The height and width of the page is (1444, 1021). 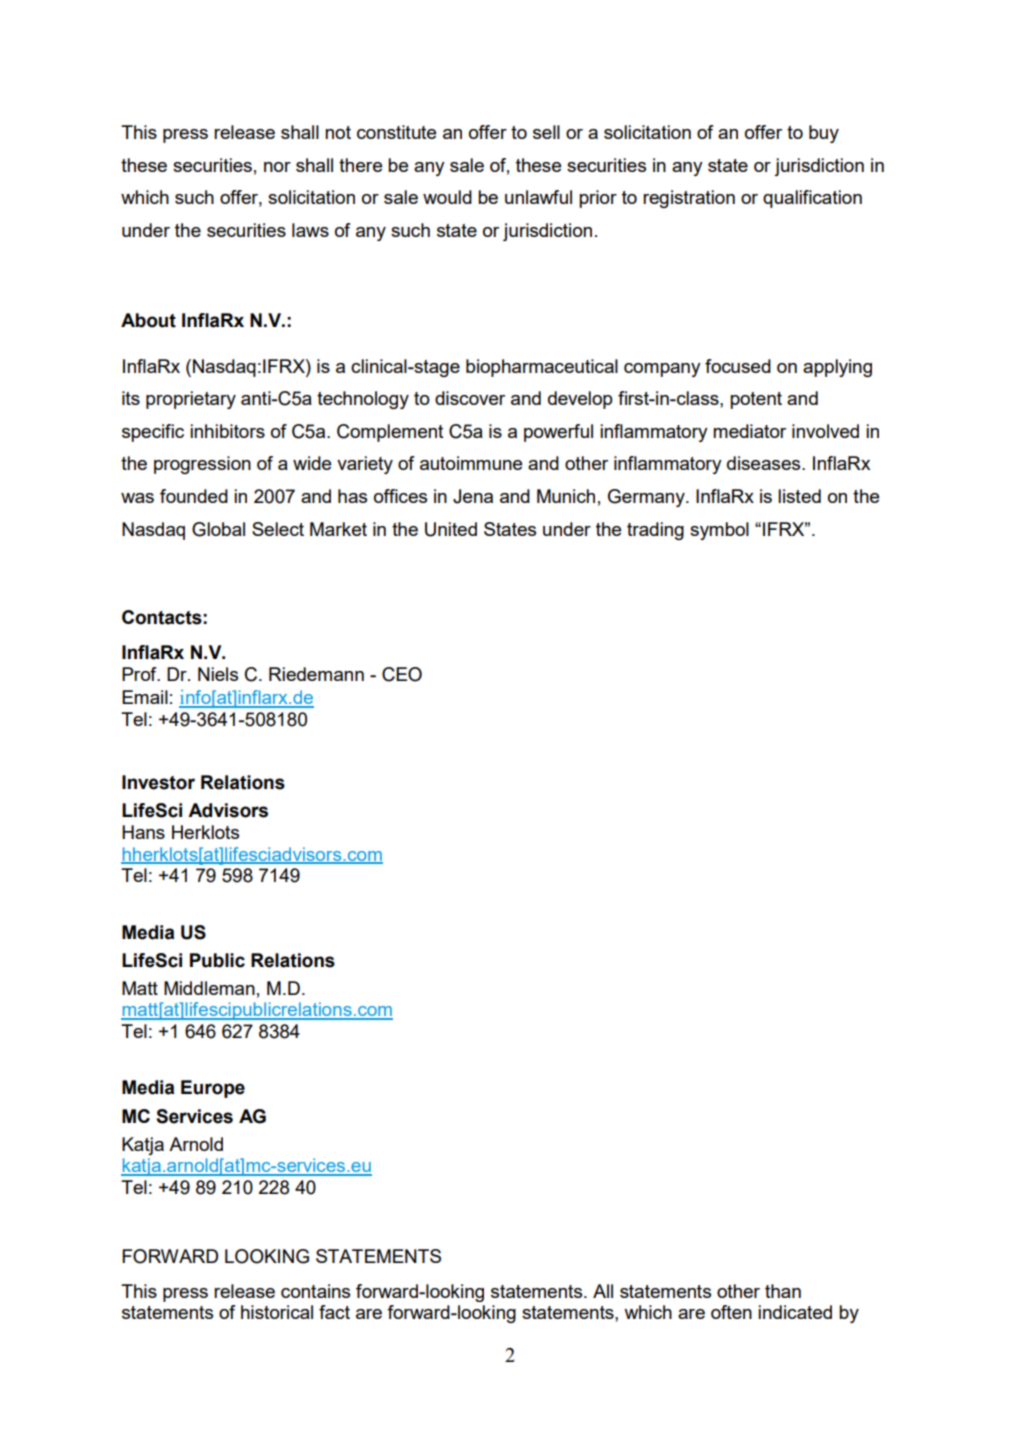 What do you see at coordinates (334, 1312) in the page?
I see `fact` at bounding box center [334, 1312].
